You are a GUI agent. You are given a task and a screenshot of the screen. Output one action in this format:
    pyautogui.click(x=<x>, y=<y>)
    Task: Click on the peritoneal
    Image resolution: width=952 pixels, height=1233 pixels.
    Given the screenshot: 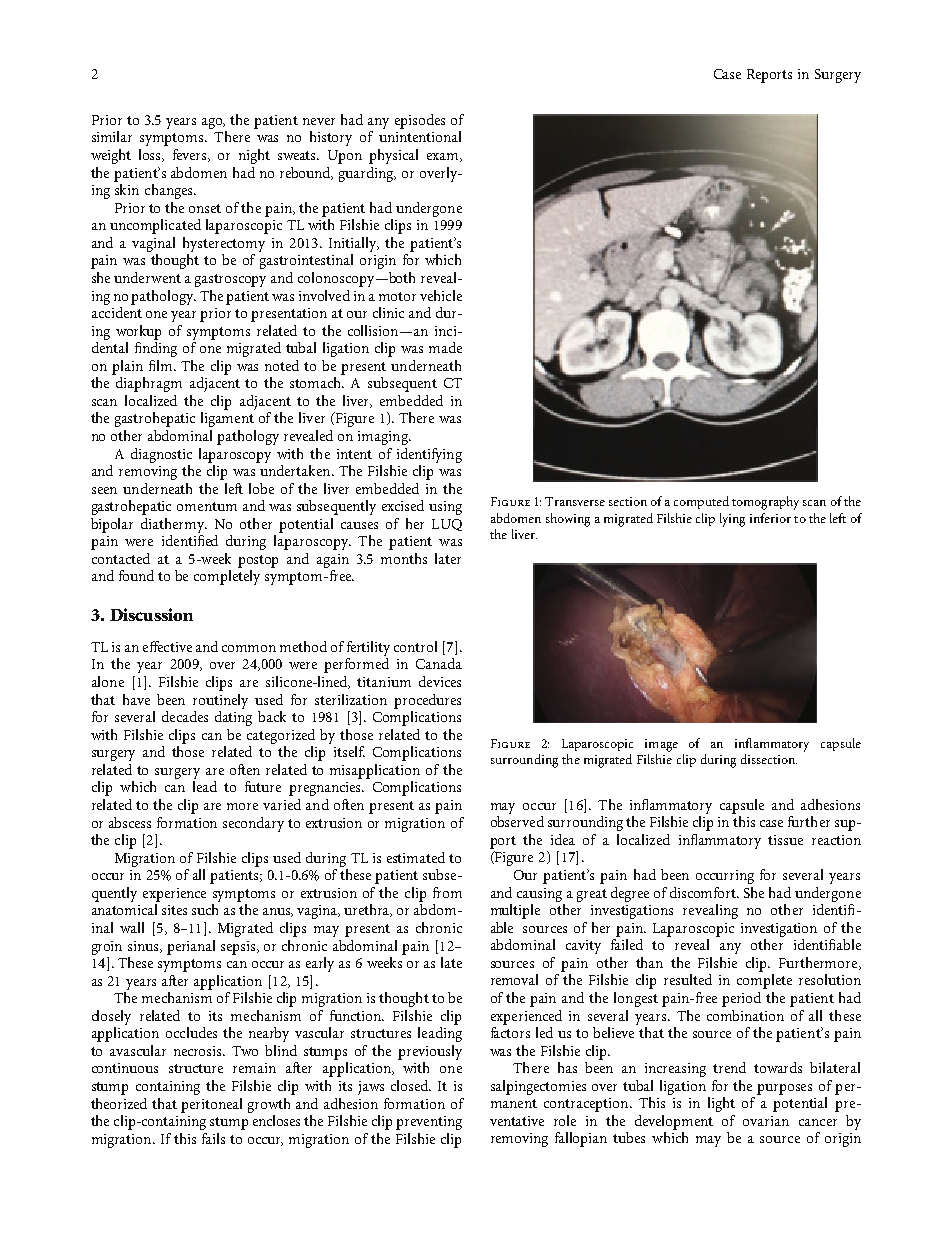 What is the action you would take?
    pyautogui.click(x=211, y=1105)
